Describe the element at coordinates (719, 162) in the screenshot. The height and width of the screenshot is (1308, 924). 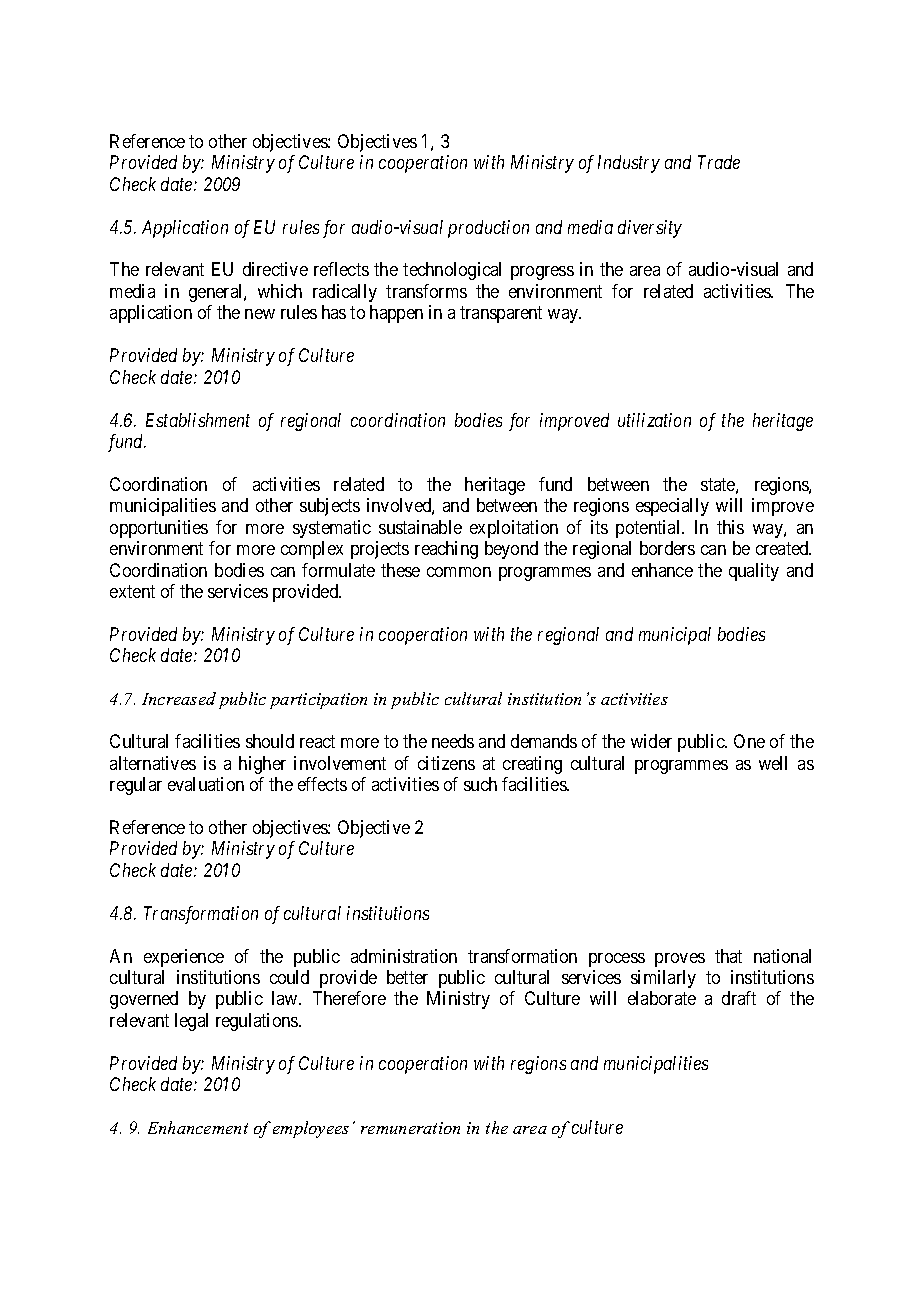
I see `Trade` at that location.
